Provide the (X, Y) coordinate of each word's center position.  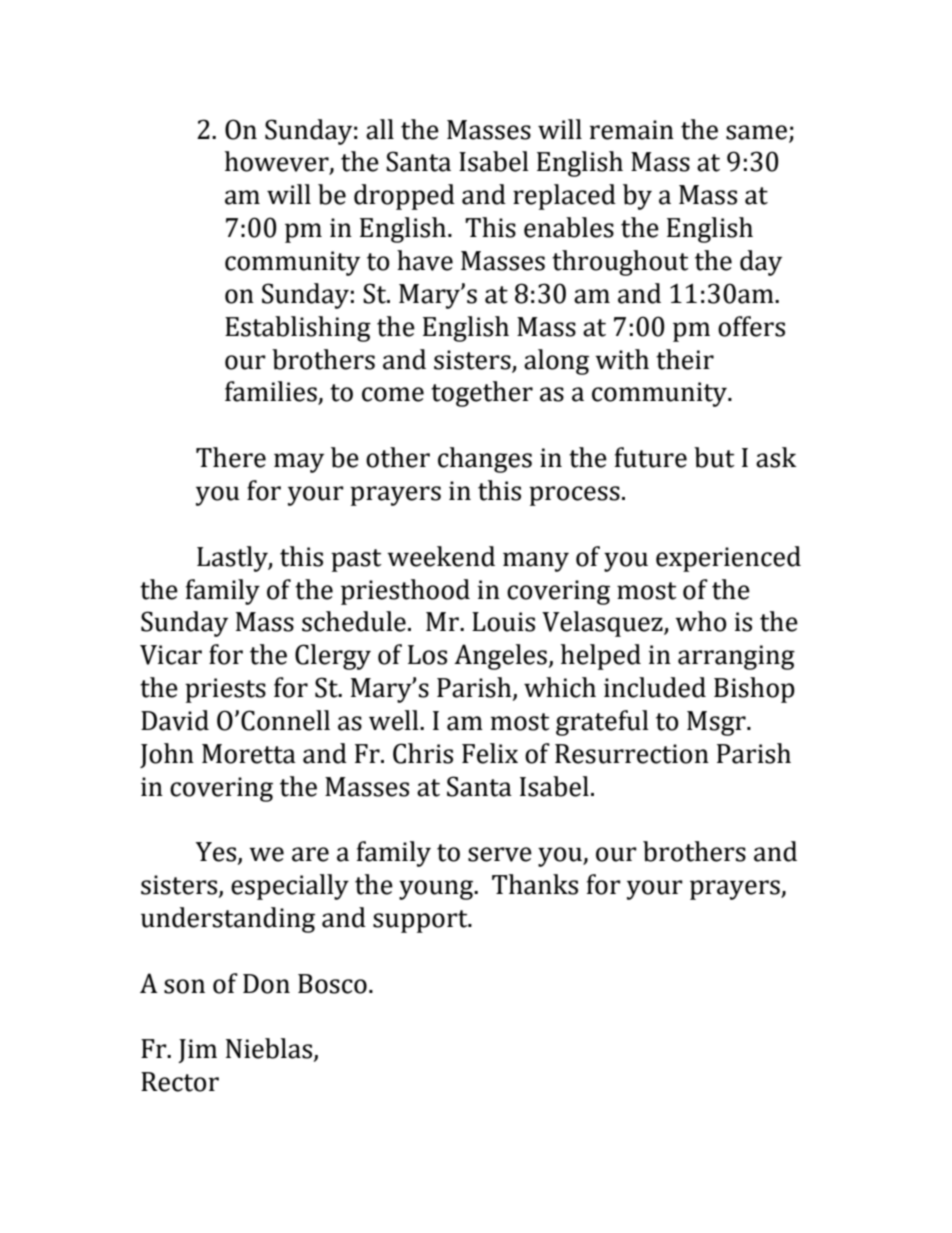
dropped (404, 197)
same (756, 132)
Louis (503, 622)
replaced (564, 197)
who (701, 621)
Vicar (171, 655)
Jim (197, 1051)
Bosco (332, 984)
